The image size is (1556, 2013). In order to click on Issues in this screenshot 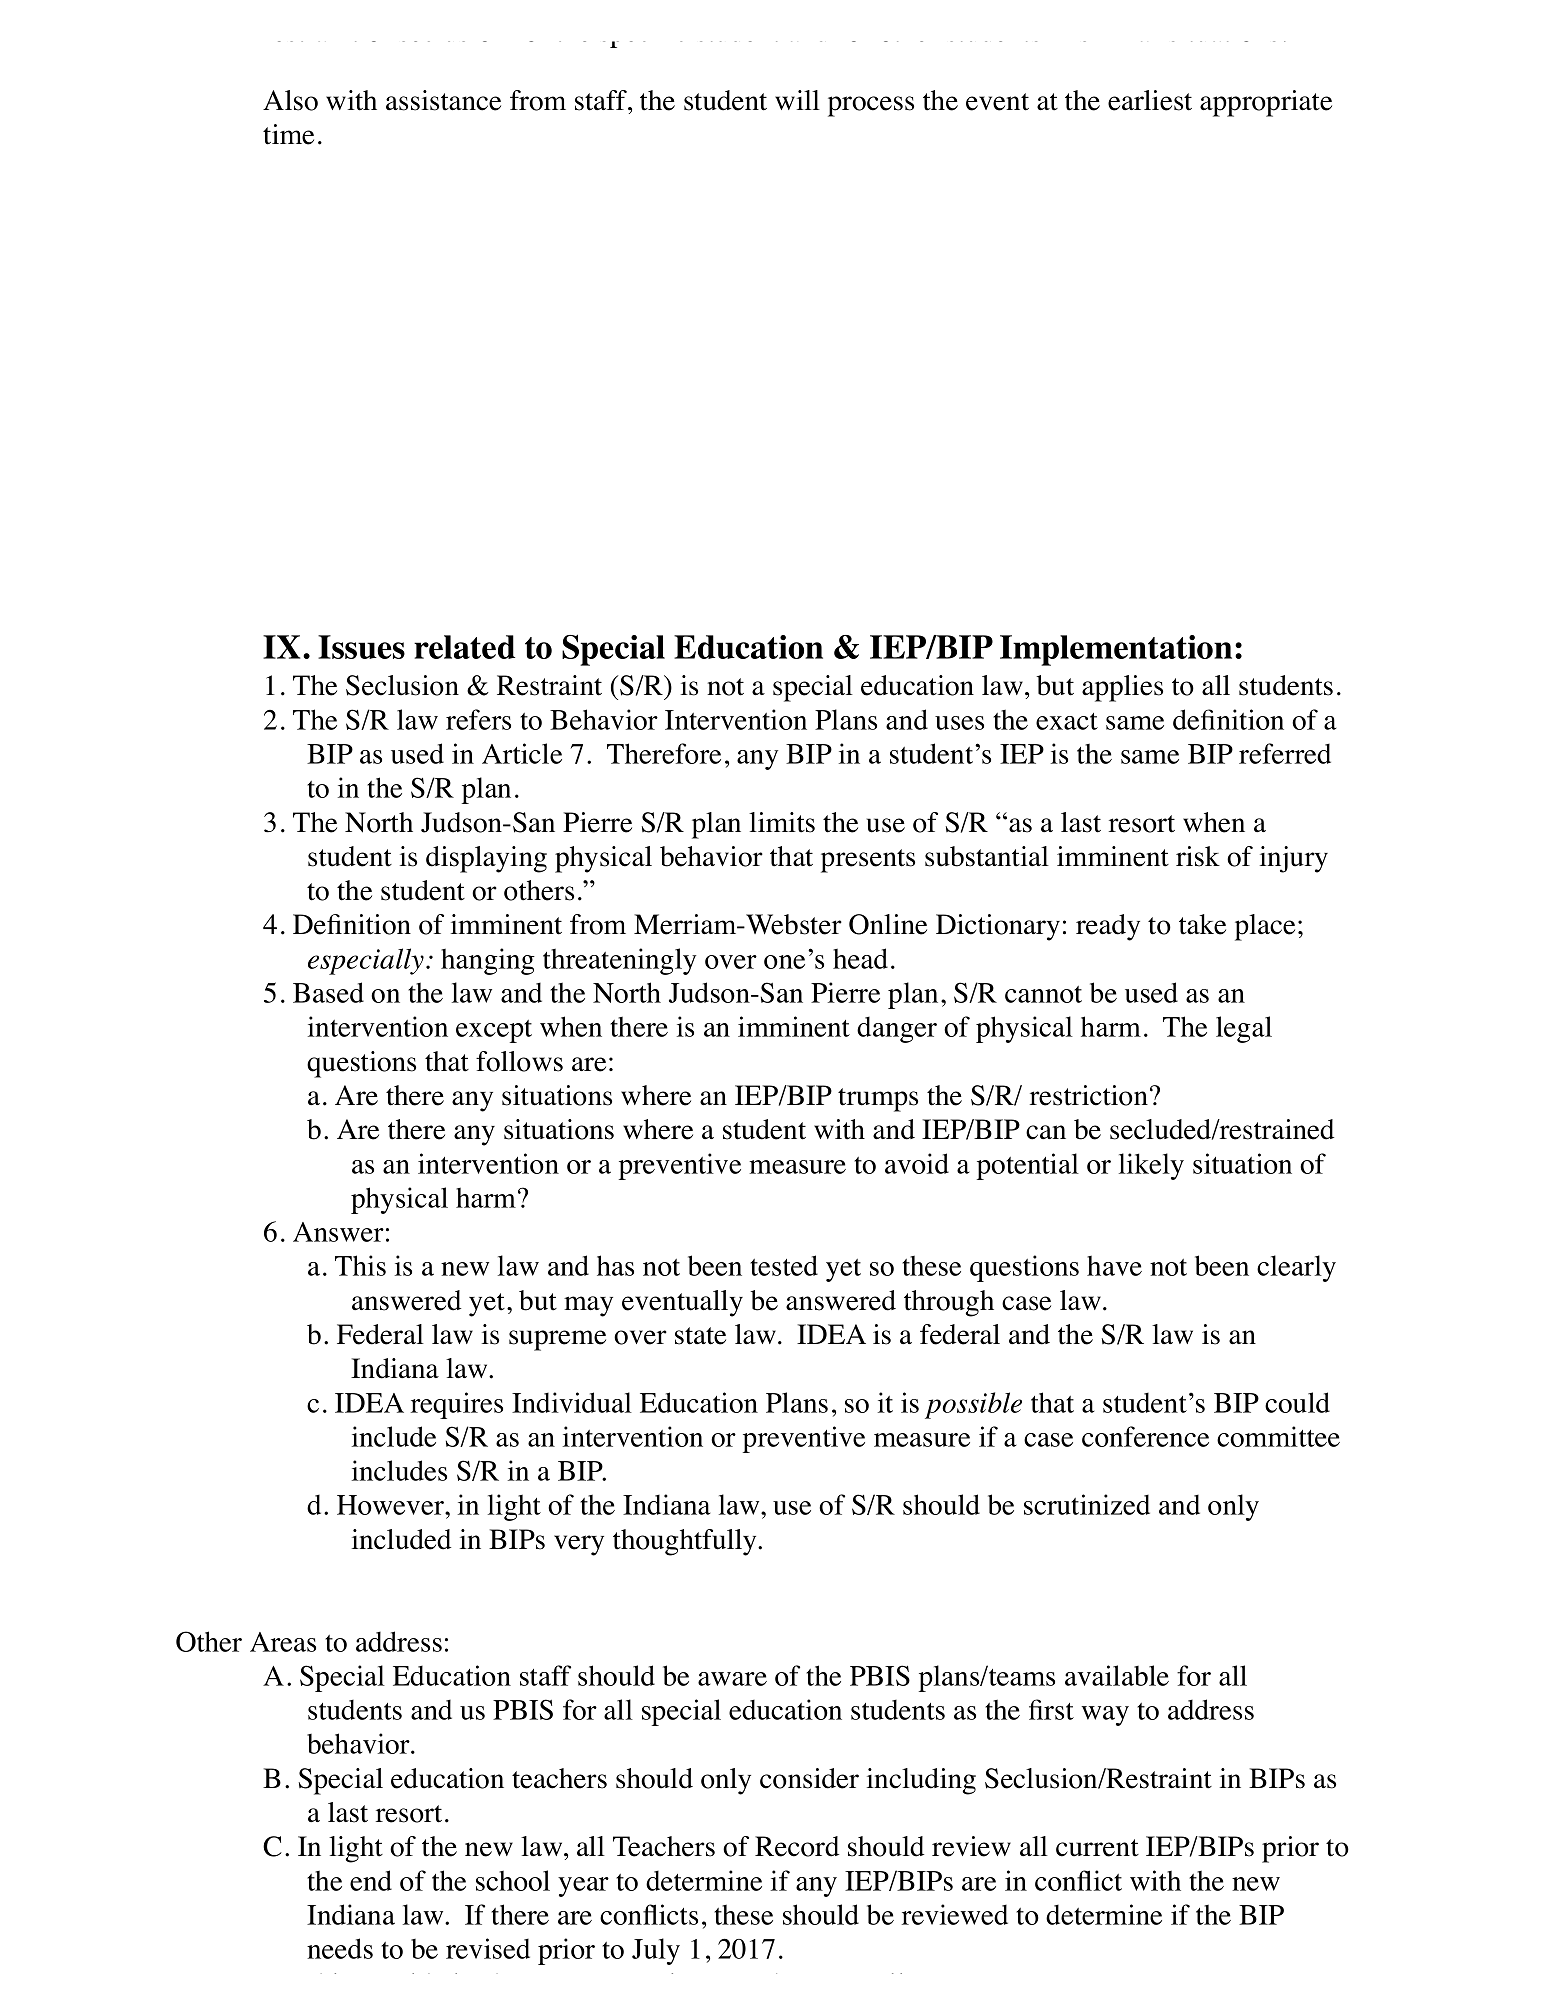, I will do `click(361, 647)`.
